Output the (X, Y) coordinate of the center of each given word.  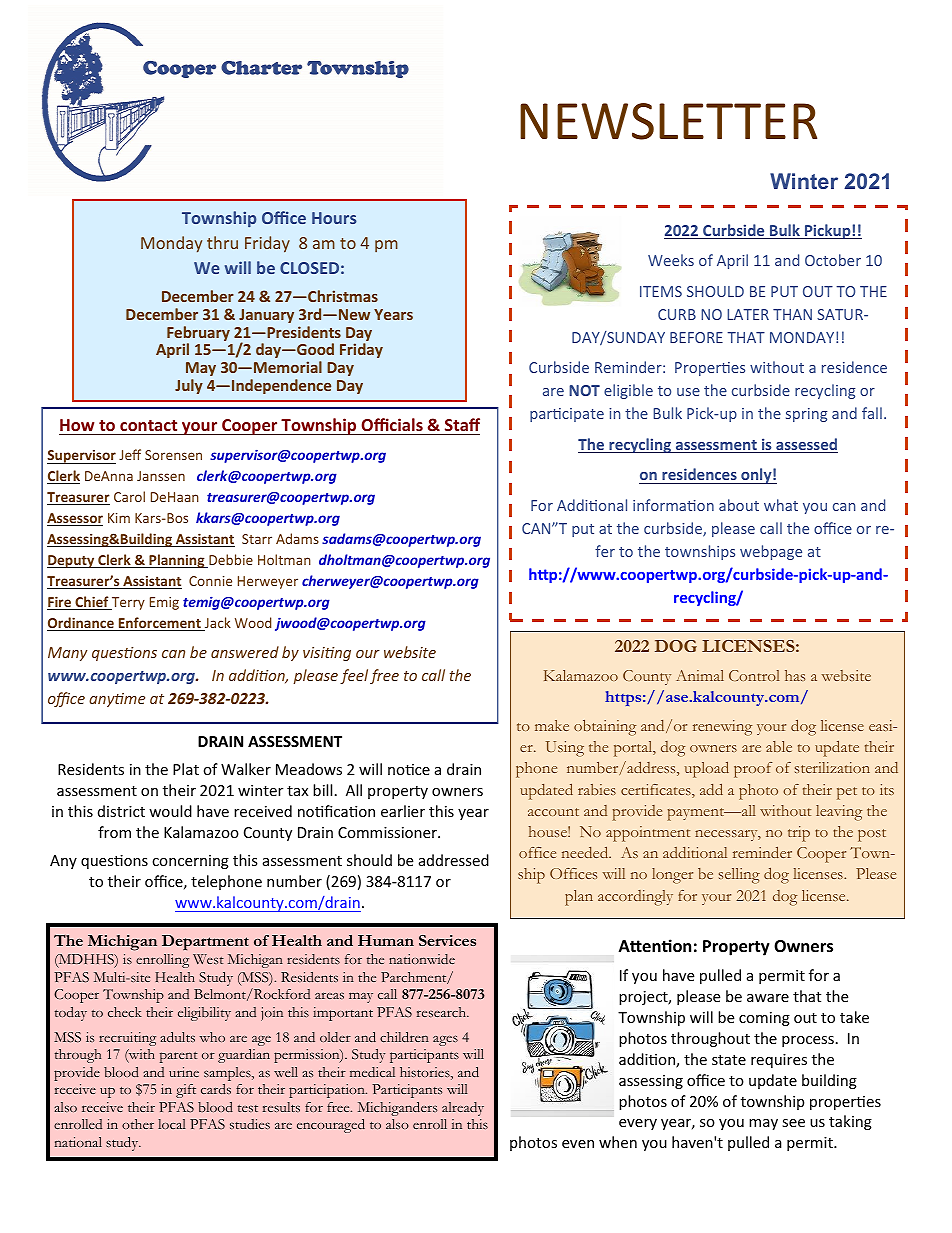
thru (222, 242)
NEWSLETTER (668, 121)
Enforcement (159, 624)
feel (354, 676)
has (795, 675)
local (172, 1124)
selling (739, 876)
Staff (462, 424)
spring (806, 415)
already (463, 1109)
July (189, 386)
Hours (334, 218)
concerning (190, 862)
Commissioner (388, 832)
